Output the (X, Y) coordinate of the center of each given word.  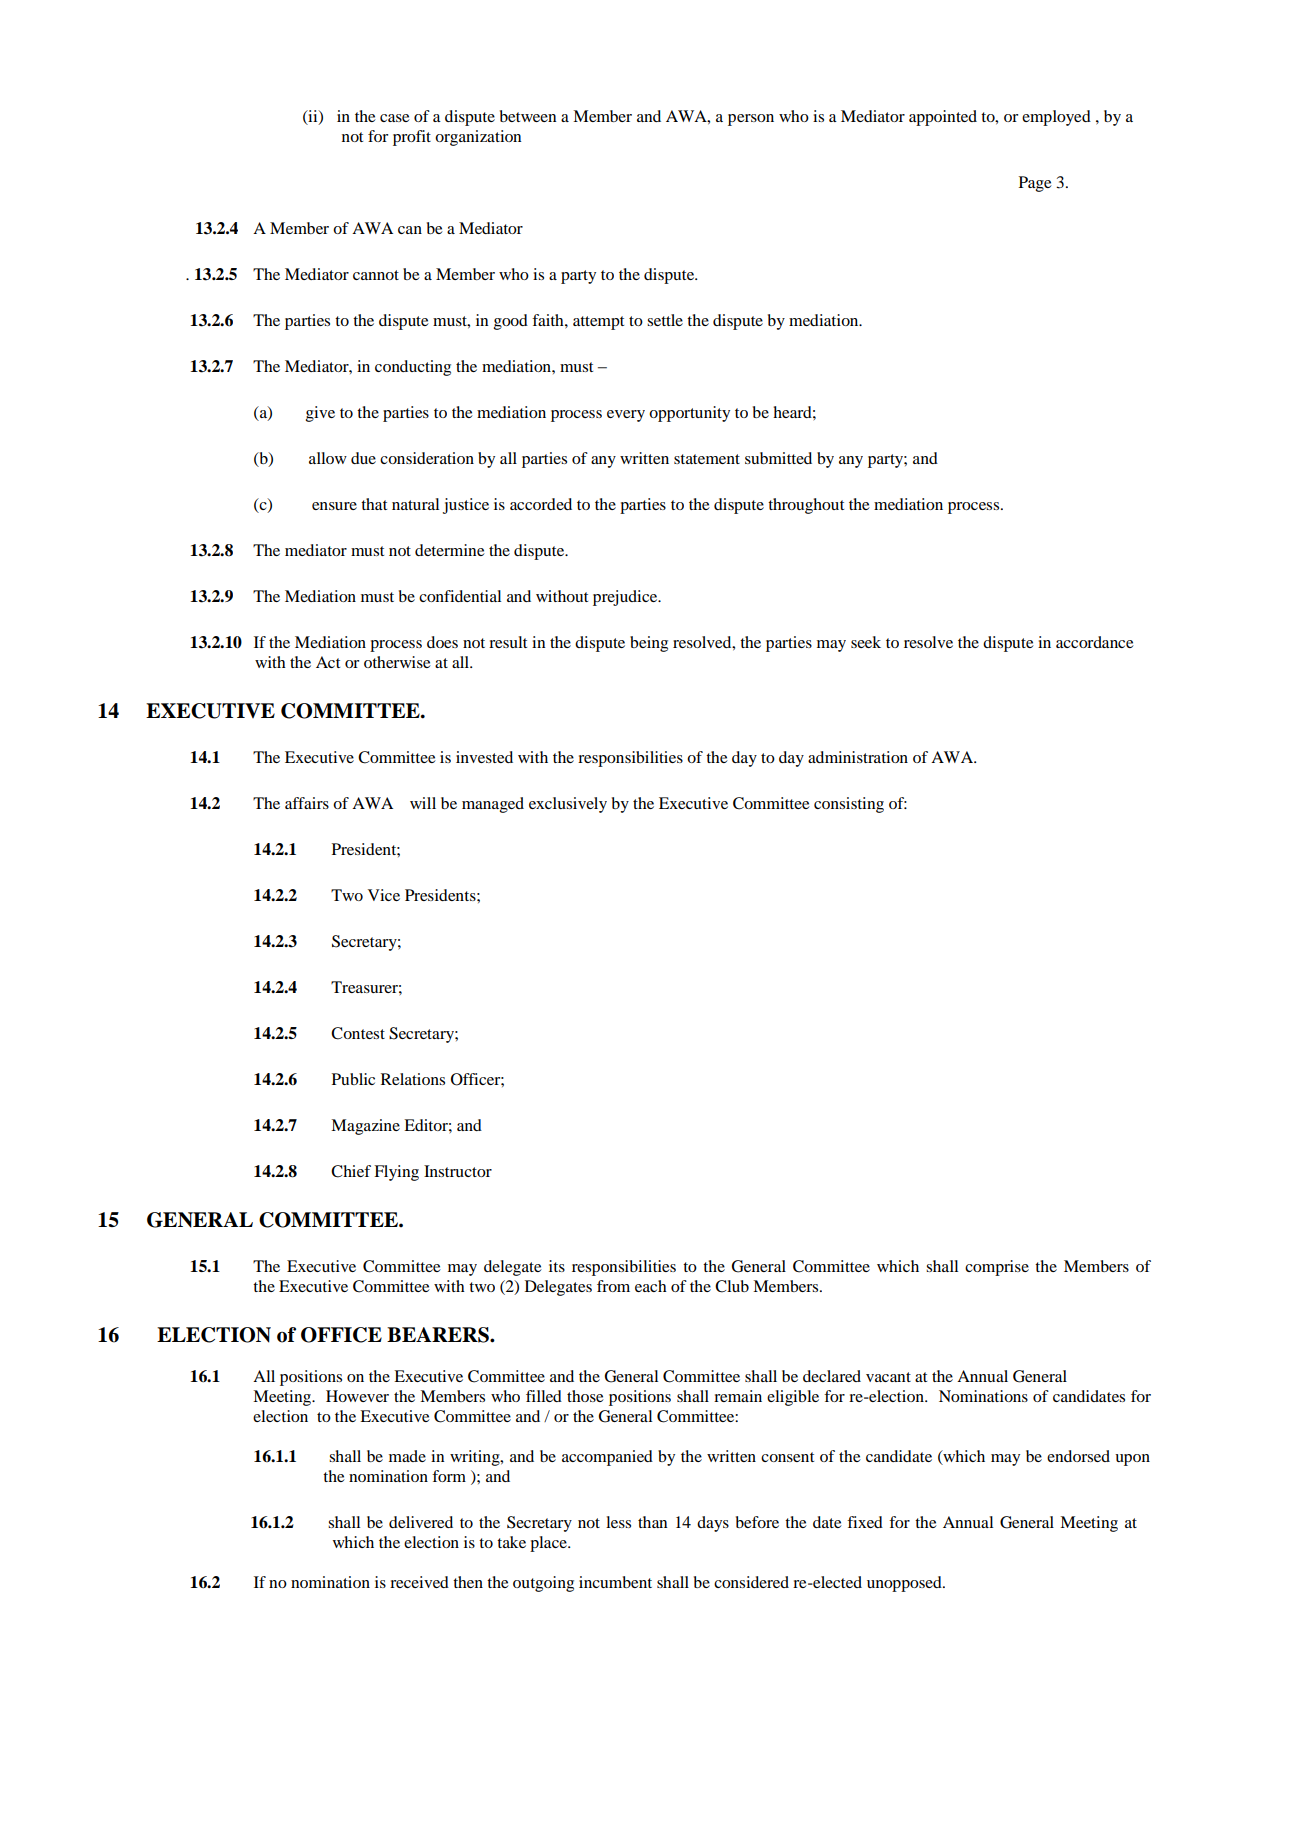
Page (1035, 184)
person (751, 120)
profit (412, 138)
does (442, 642)
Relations (413, 1079)
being (649, 644)
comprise (997, 1268)
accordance (1095, 642)
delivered (421, 1522)
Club (732, 1286)
